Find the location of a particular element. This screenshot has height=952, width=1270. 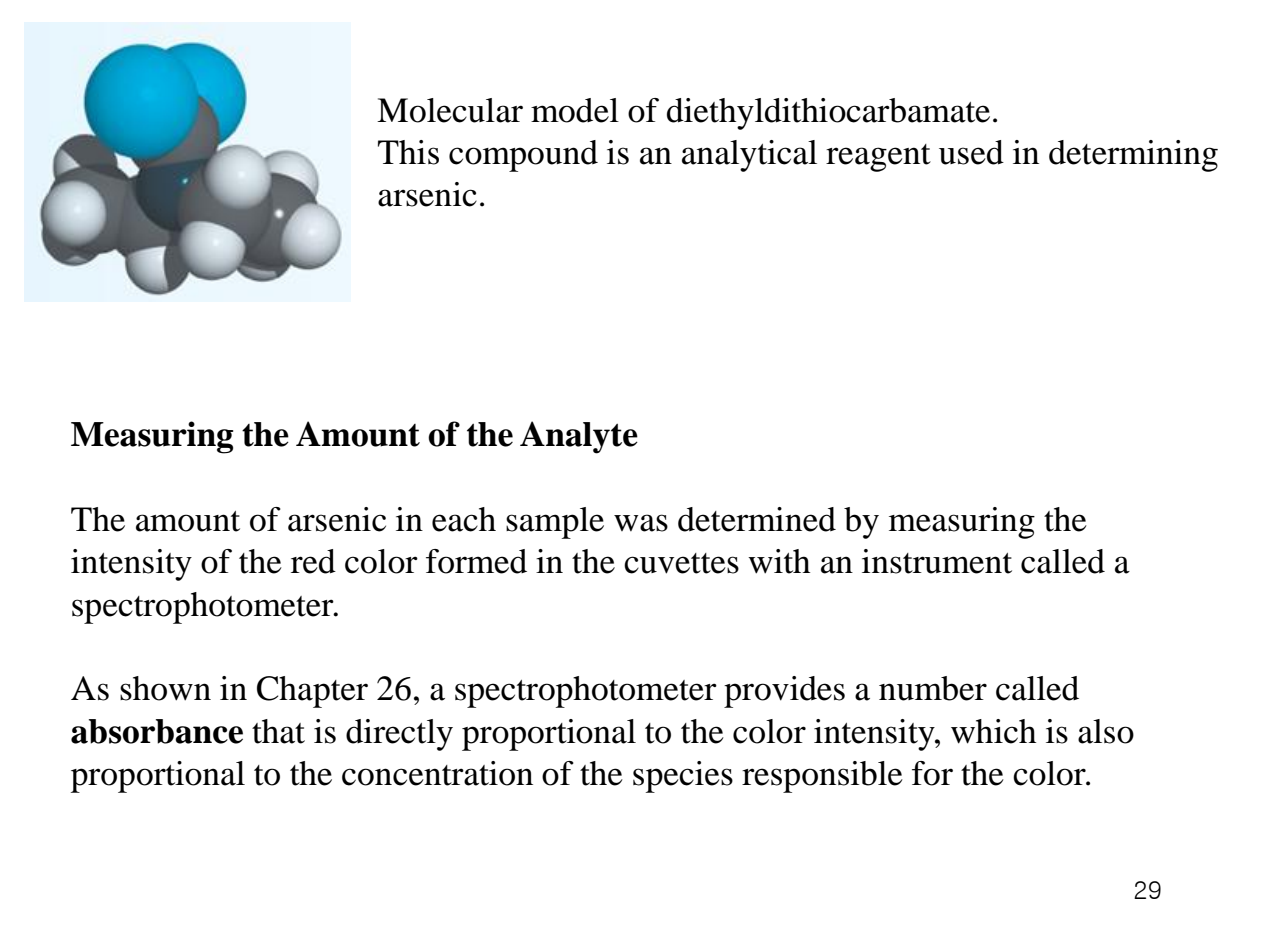

species is located at coordinates (683, 777).
